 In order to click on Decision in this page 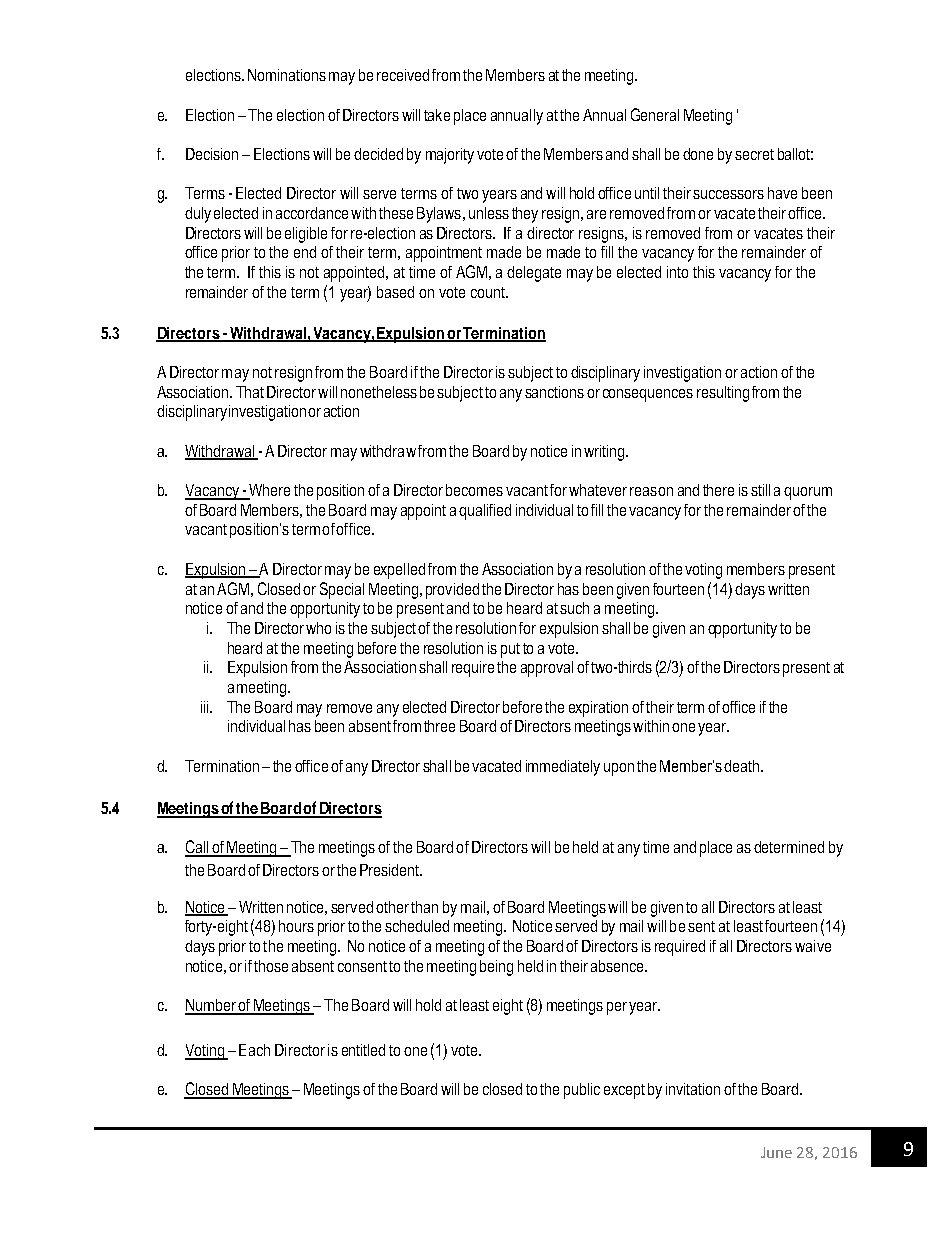, I will do `click(212, 154)`.
